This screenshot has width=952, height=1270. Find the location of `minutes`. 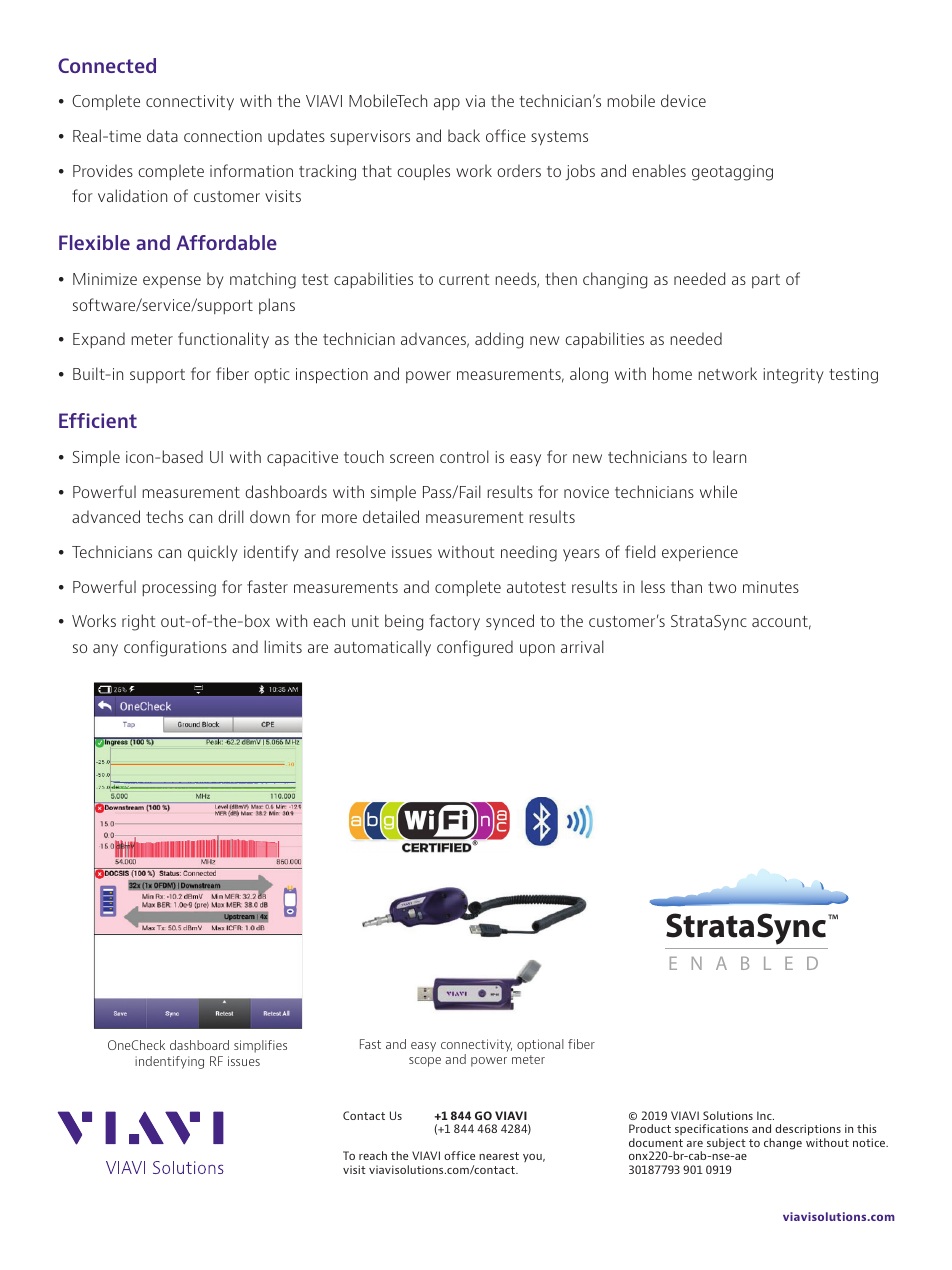

minutes is located at coordinates (771, 587).
